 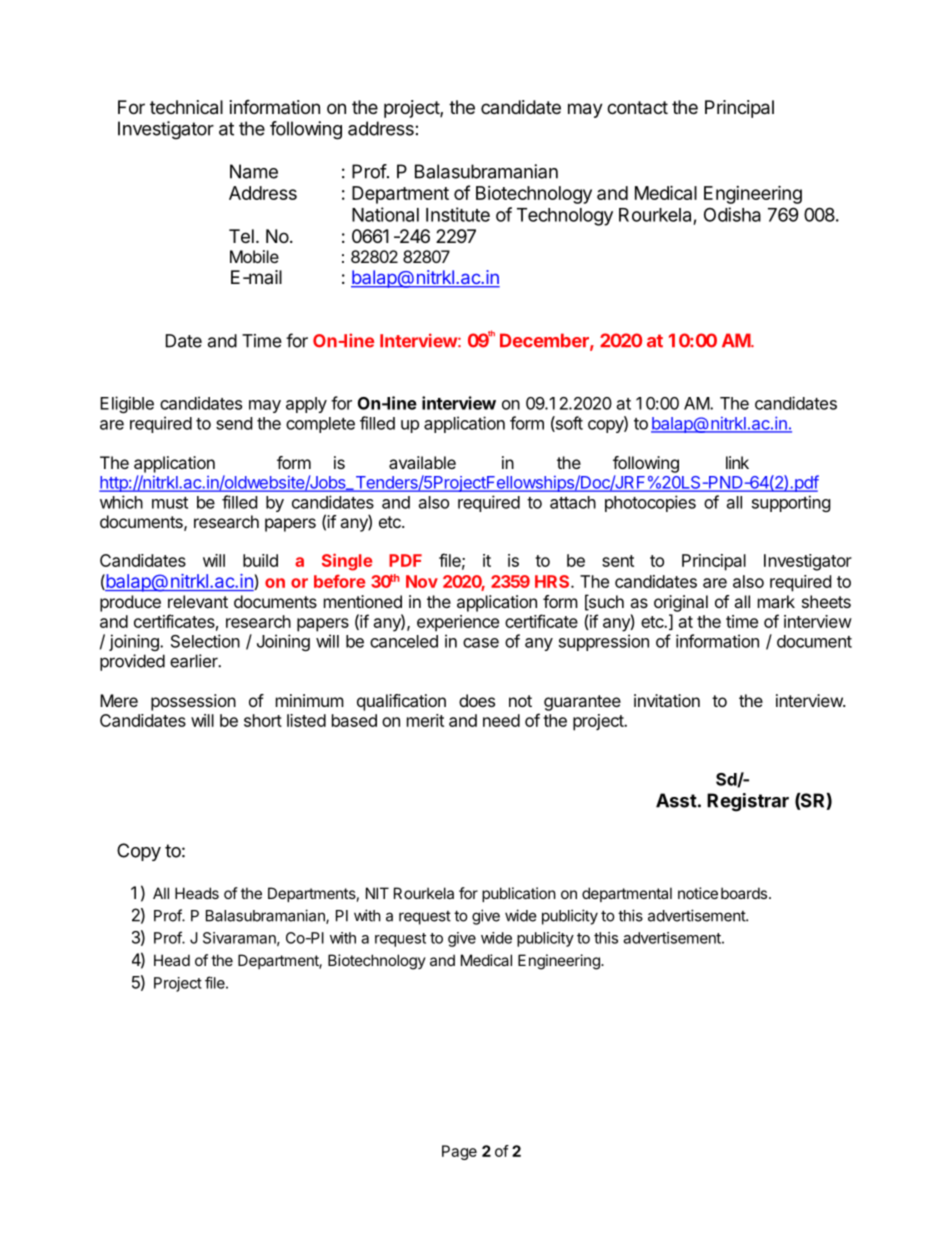 What do you see at coordinates (263, 720) in the document?
I see `short` at bounding box center [263, 720].
